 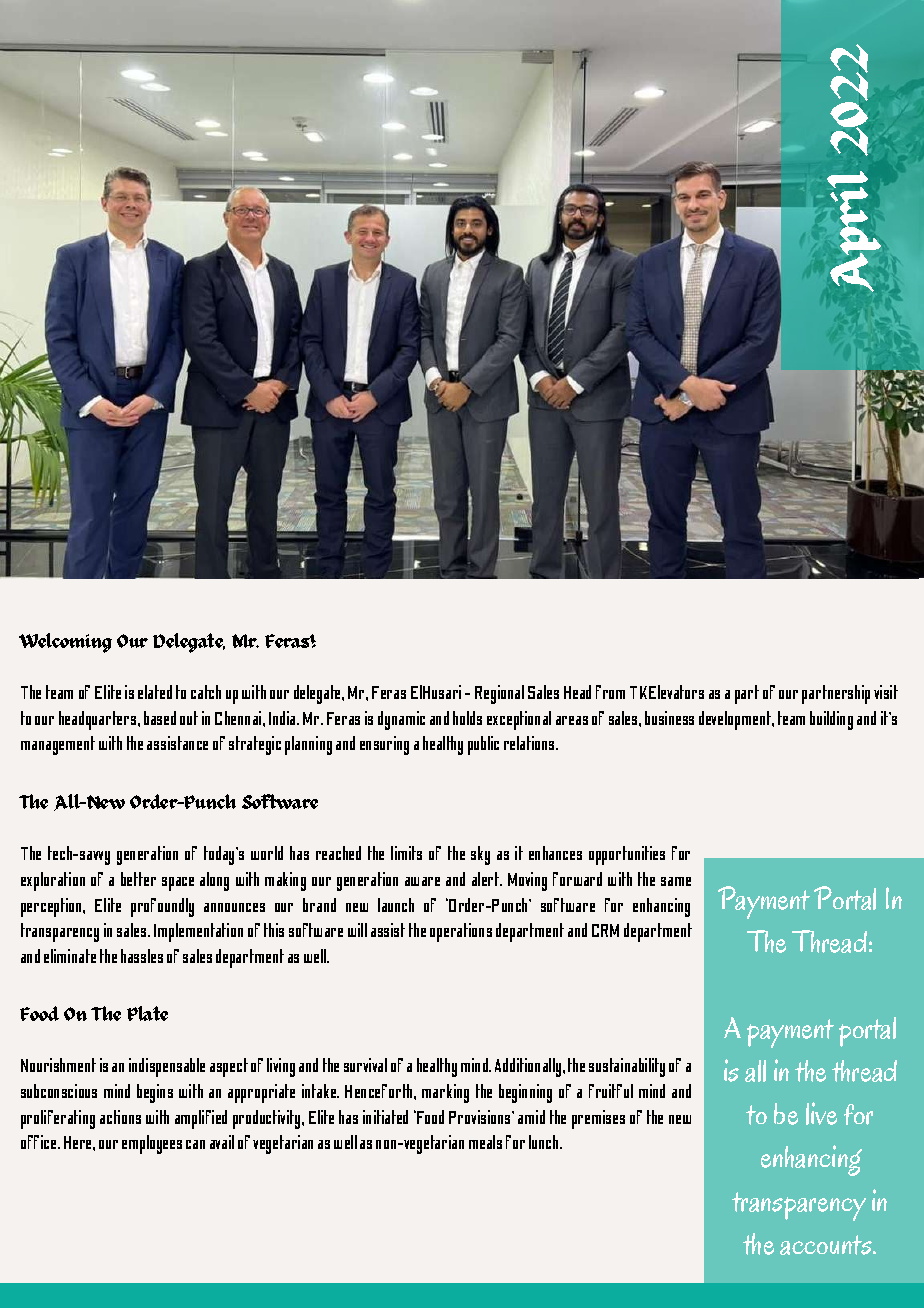 What do you see at coordinates (531, 1117) in the screenshot?
I see `amid` at bounding box center [531, 1117].
